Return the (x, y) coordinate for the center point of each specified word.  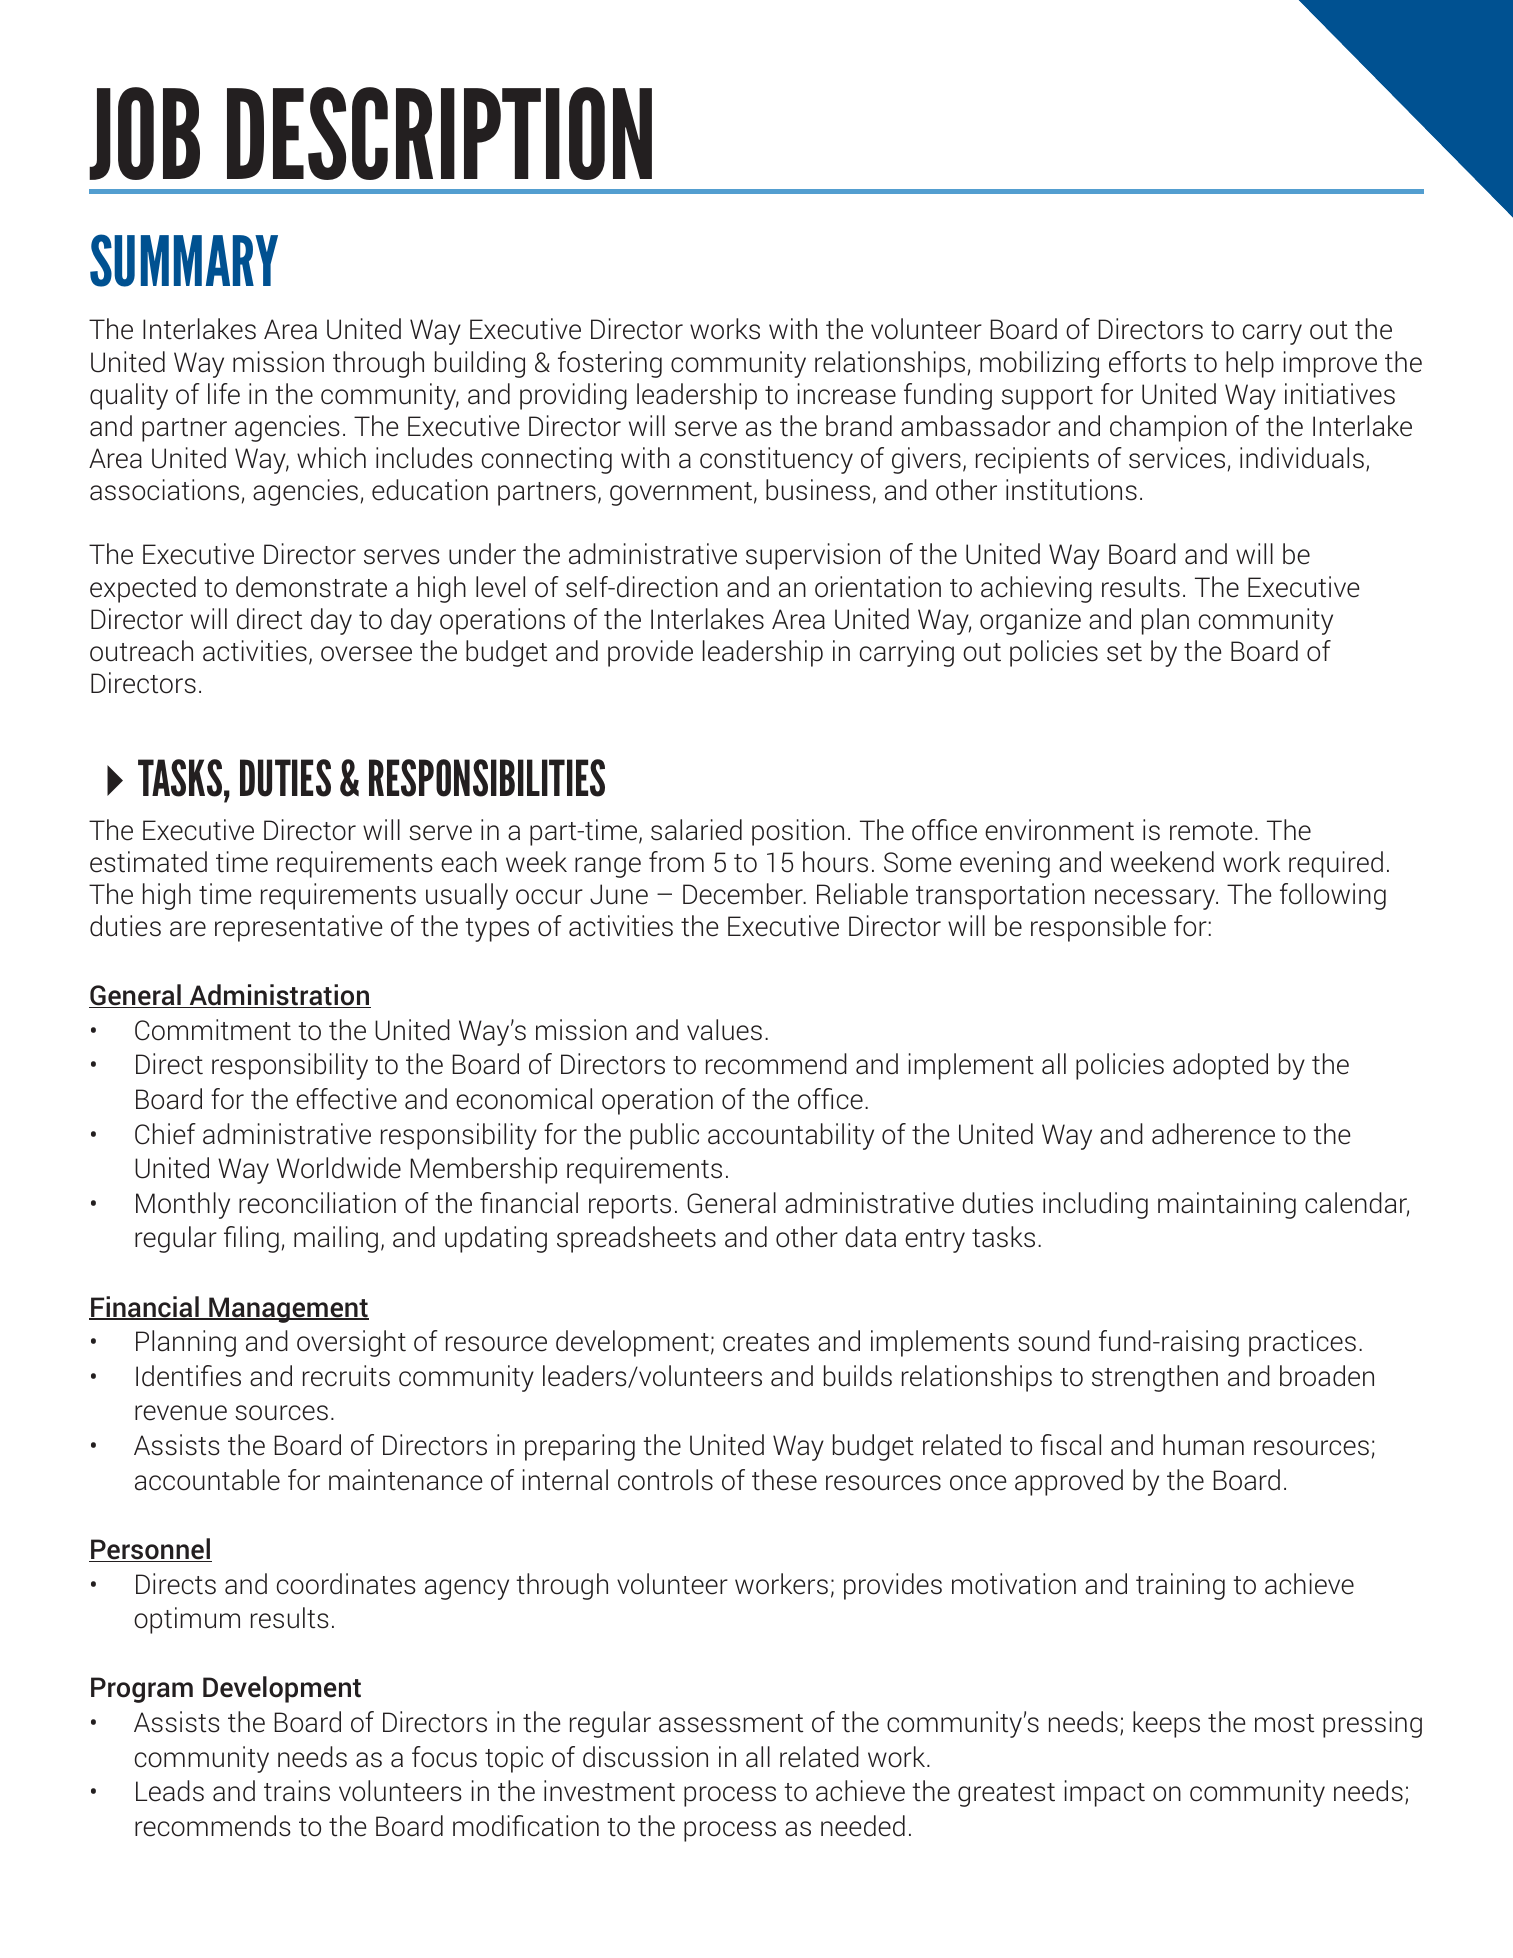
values (724, 1030)
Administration (279, 996)
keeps (1166, 1724)
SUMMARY (184, 260)
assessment (731, 1723)
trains (297, 1791)
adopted (1220, 1066)
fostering (610, 364)
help (1250, 364)
